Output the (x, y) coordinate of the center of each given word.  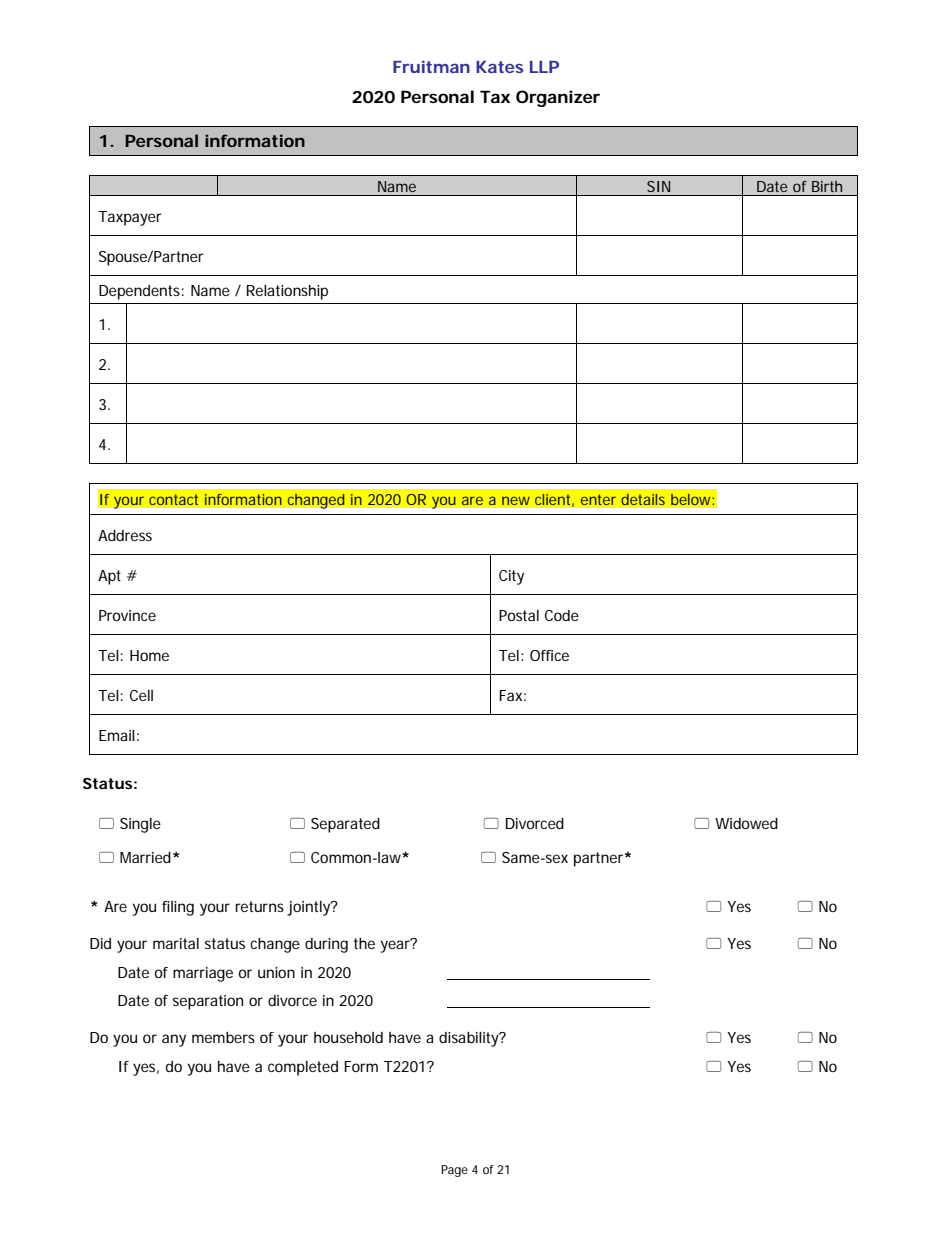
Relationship (287, 292)
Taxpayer (130, 218)
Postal (519, 615)
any (174, 1040)
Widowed (746, 823)
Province (127, 615)
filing (178, 908)
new (516, 501)
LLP (544, 67)
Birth (827, 186)
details (643, 499)
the (364, 943)
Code (562, 615)
